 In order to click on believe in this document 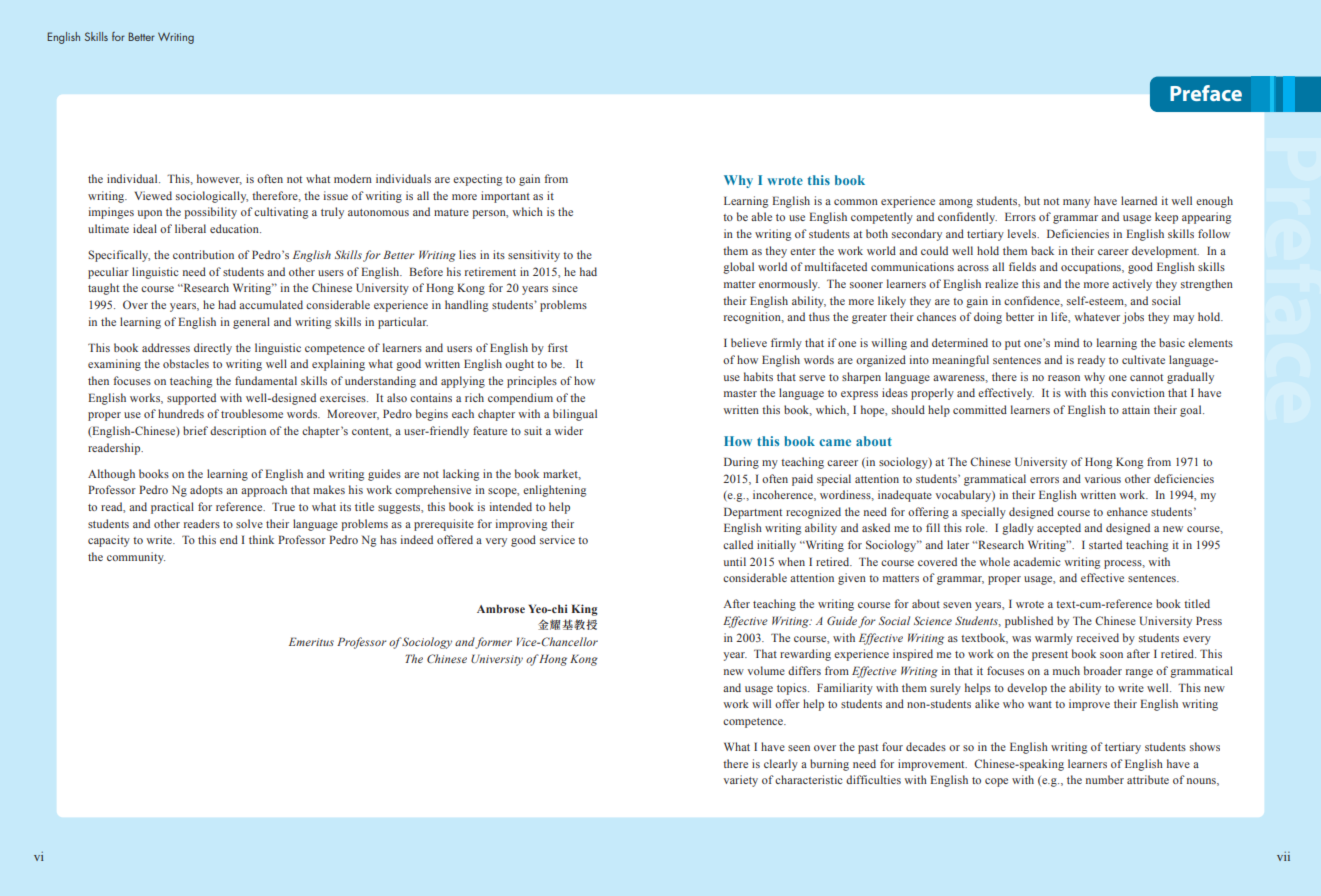, I will do `click(749, 342)`.
